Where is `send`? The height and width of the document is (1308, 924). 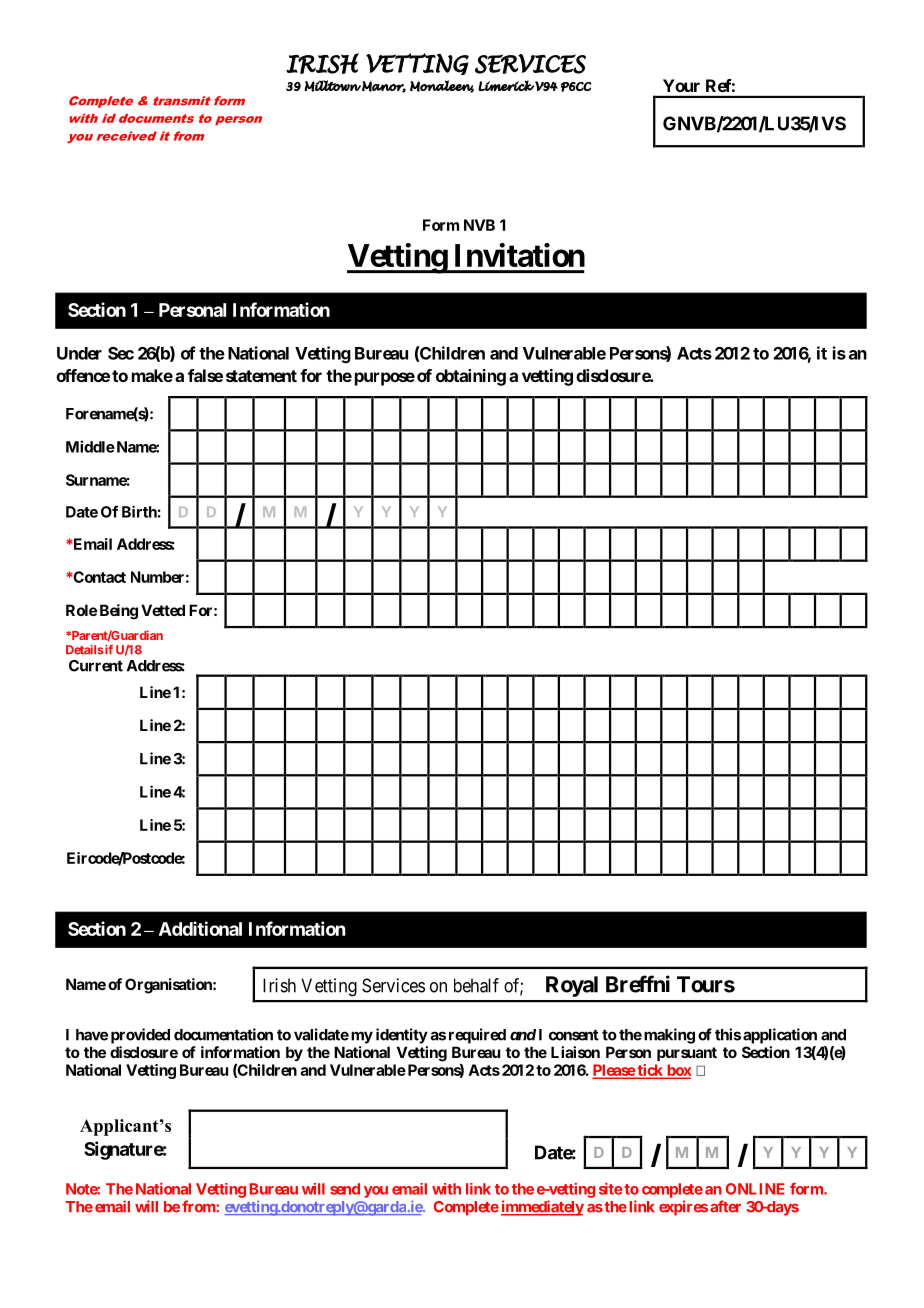
send is located at coordinates (345, 1189).
